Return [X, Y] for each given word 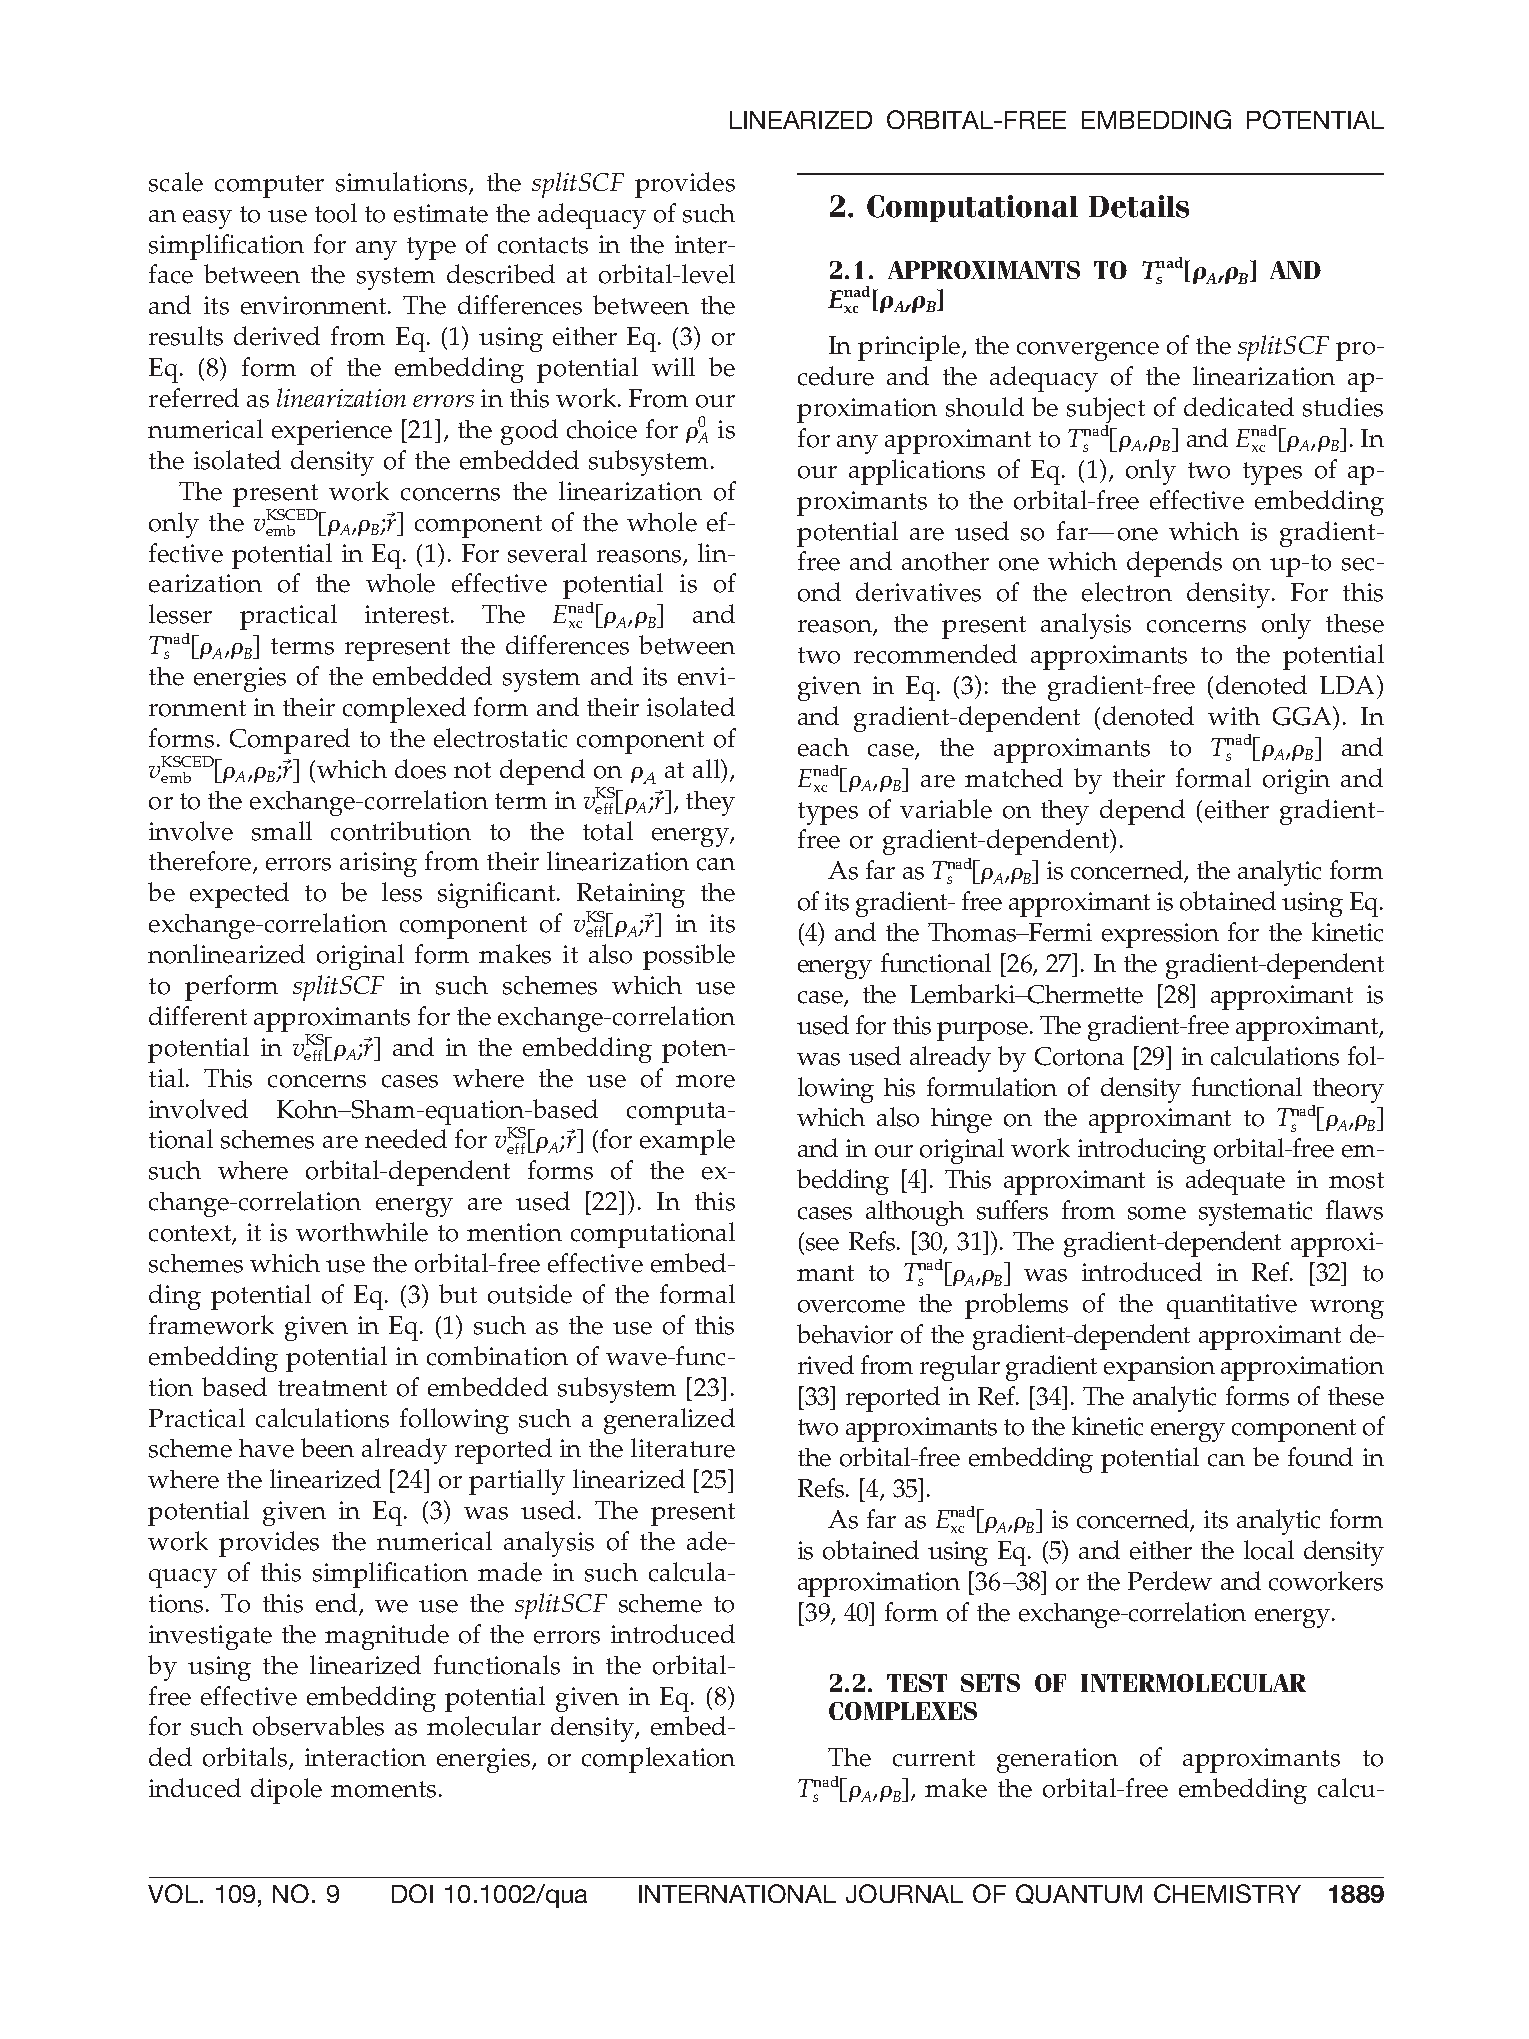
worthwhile [362, 1232]
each [823, 747]
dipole [286, 1791]
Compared [290, 741]
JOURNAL [904, 1893]
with [1234, 716]
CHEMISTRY [1227, 1893]
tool [336, 213]
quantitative [1232, 1306]
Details [1139, 206]
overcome [851, 1306]
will [673, 366]
